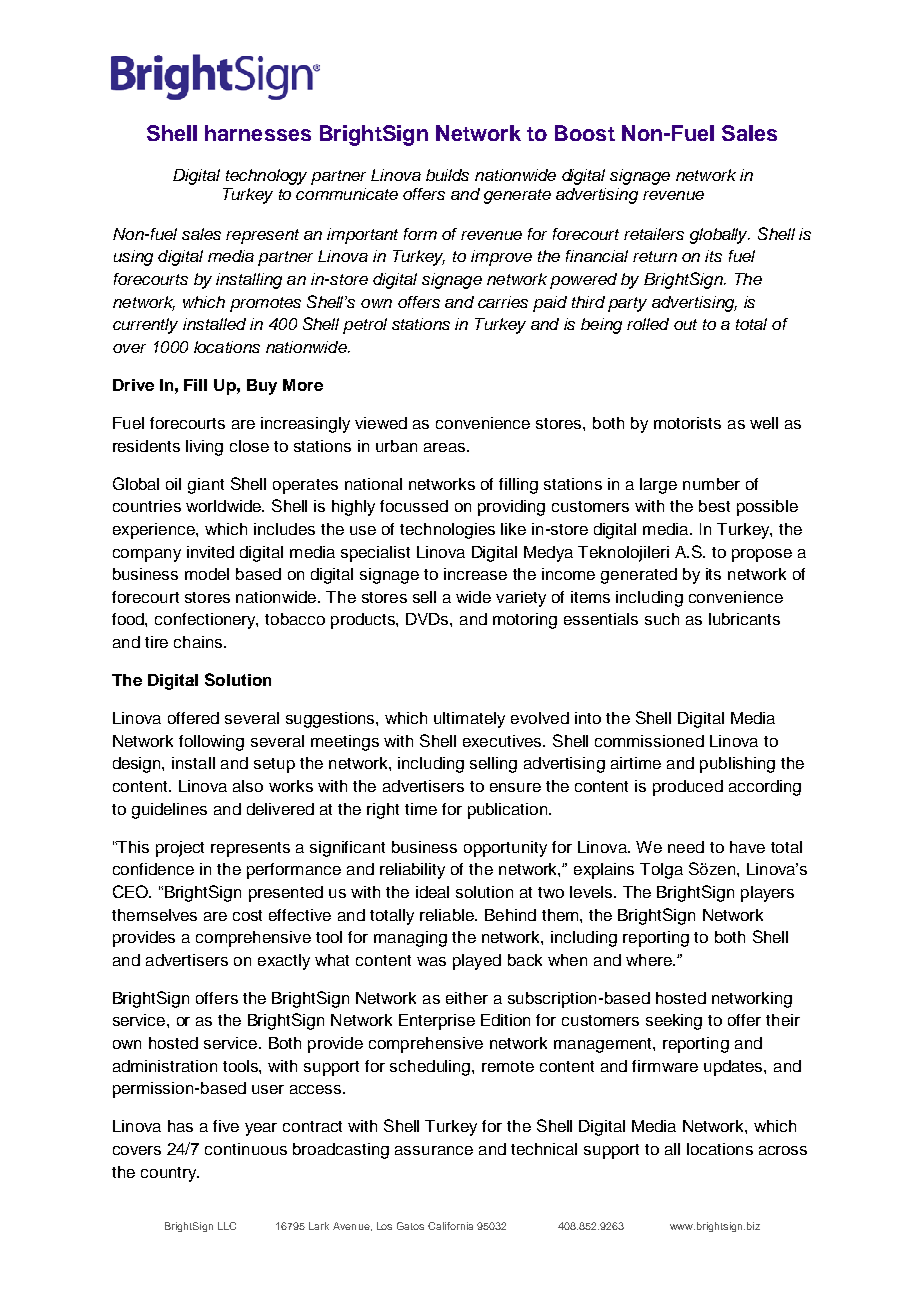  I want to click on reliable, so click(448, 915).
